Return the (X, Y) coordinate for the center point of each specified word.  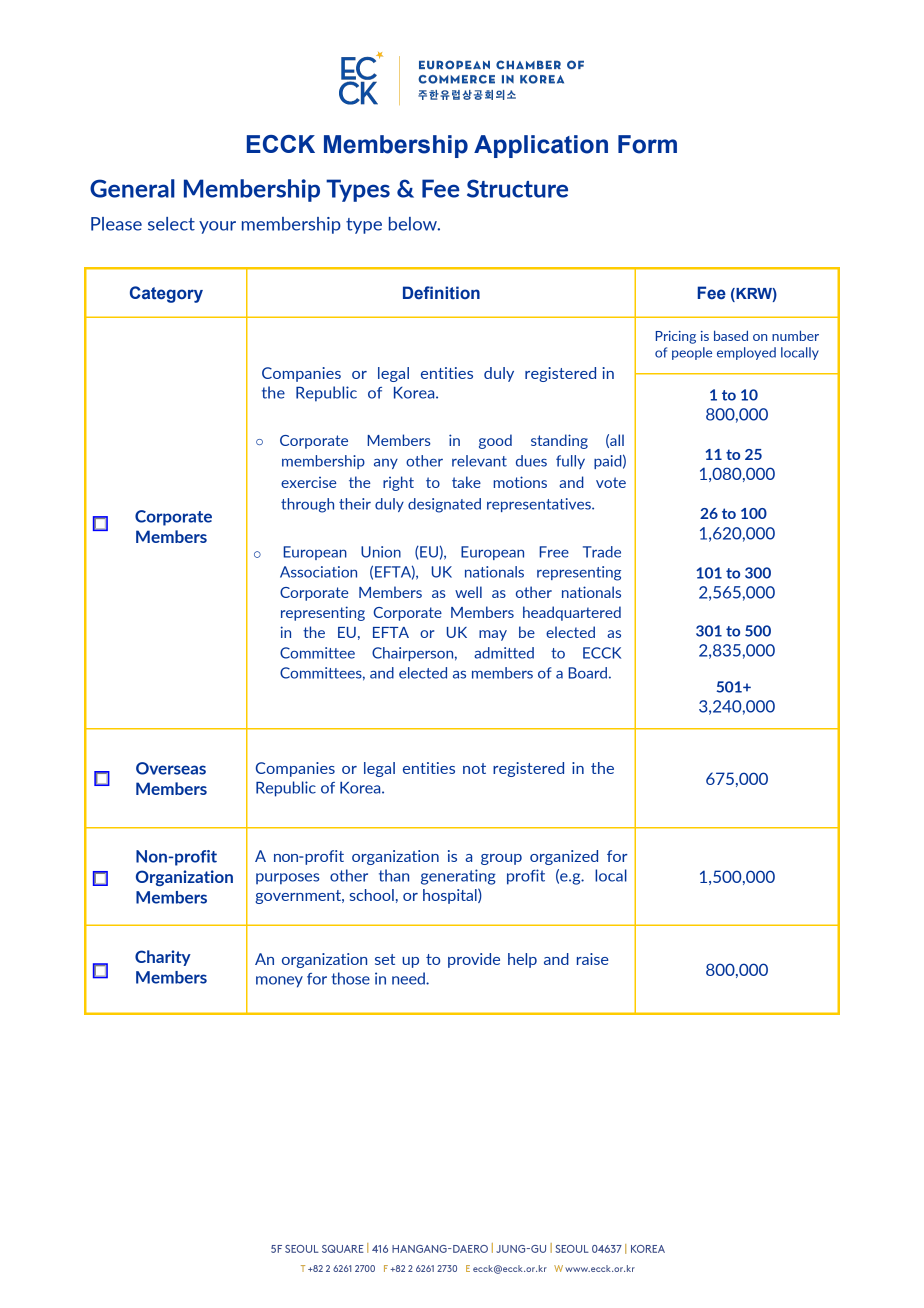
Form (647, 144)
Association (318, 572)
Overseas (171, 768)
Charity (163, 958)
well (468, 592)
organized (564, 857)
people (692, 353)
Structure (517, 188)
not (474, 768)
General (132, 188)
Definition (441, 293)
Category (166, 294)
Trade (602, 552)
